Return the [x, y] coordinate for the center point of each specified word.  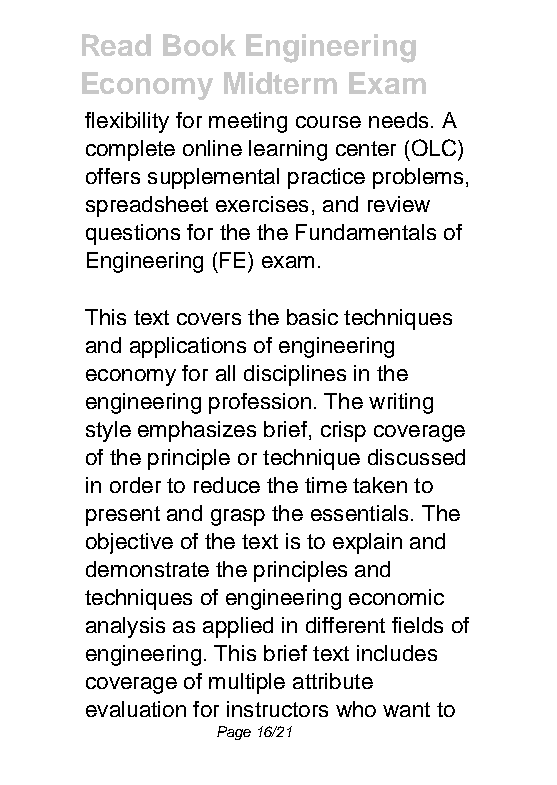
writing [401, 403]
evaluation [136, 709]
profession [260, 403]
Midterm [280, 83]
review [399, 204]
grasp [238, 517]
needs [398, 120]
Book [199, 45]
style [108, 431]
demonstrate [147, 569]
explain [367, 543]
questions [133, 234]
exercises [262, 204]
